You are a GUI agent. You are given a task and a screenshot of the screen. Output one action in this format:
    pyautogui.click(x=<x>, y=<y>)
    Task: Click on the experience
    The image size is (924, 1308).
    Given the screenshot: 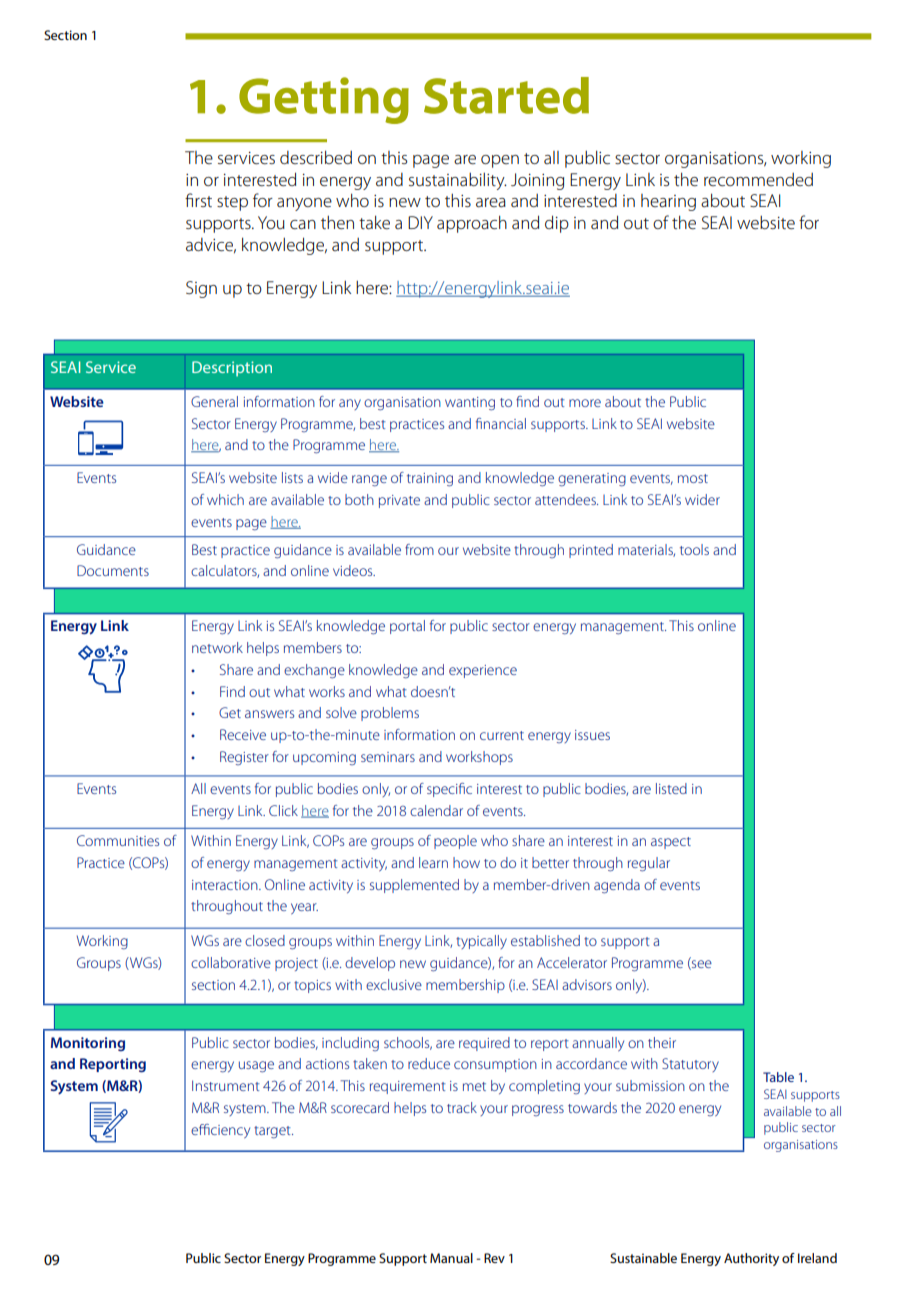 What is the action you would take?
    pyautogui.click(x=483, y=671)
